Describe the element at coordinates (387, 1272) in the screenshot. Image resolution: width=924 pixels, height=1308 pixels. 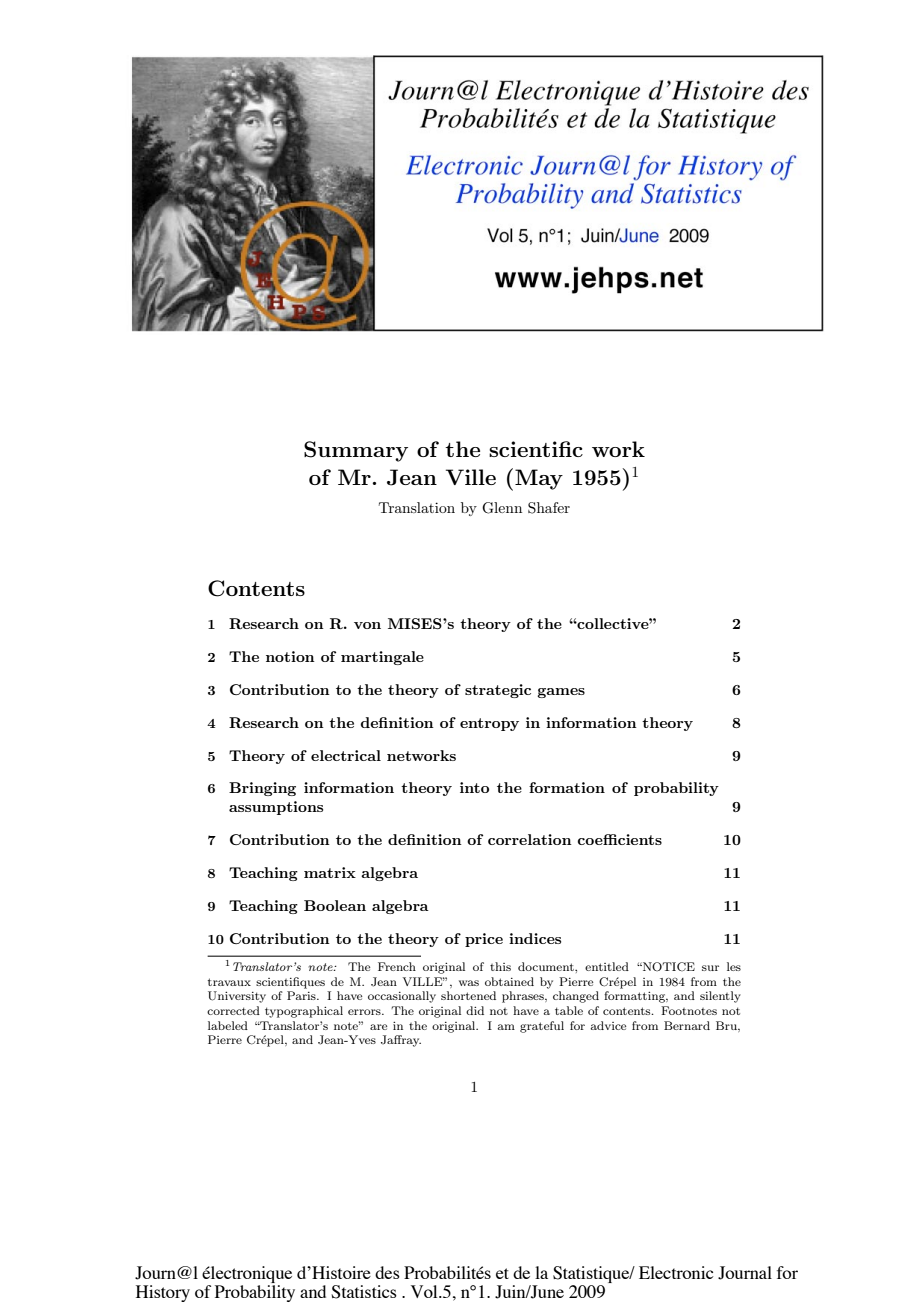
I see `des` at that location.
